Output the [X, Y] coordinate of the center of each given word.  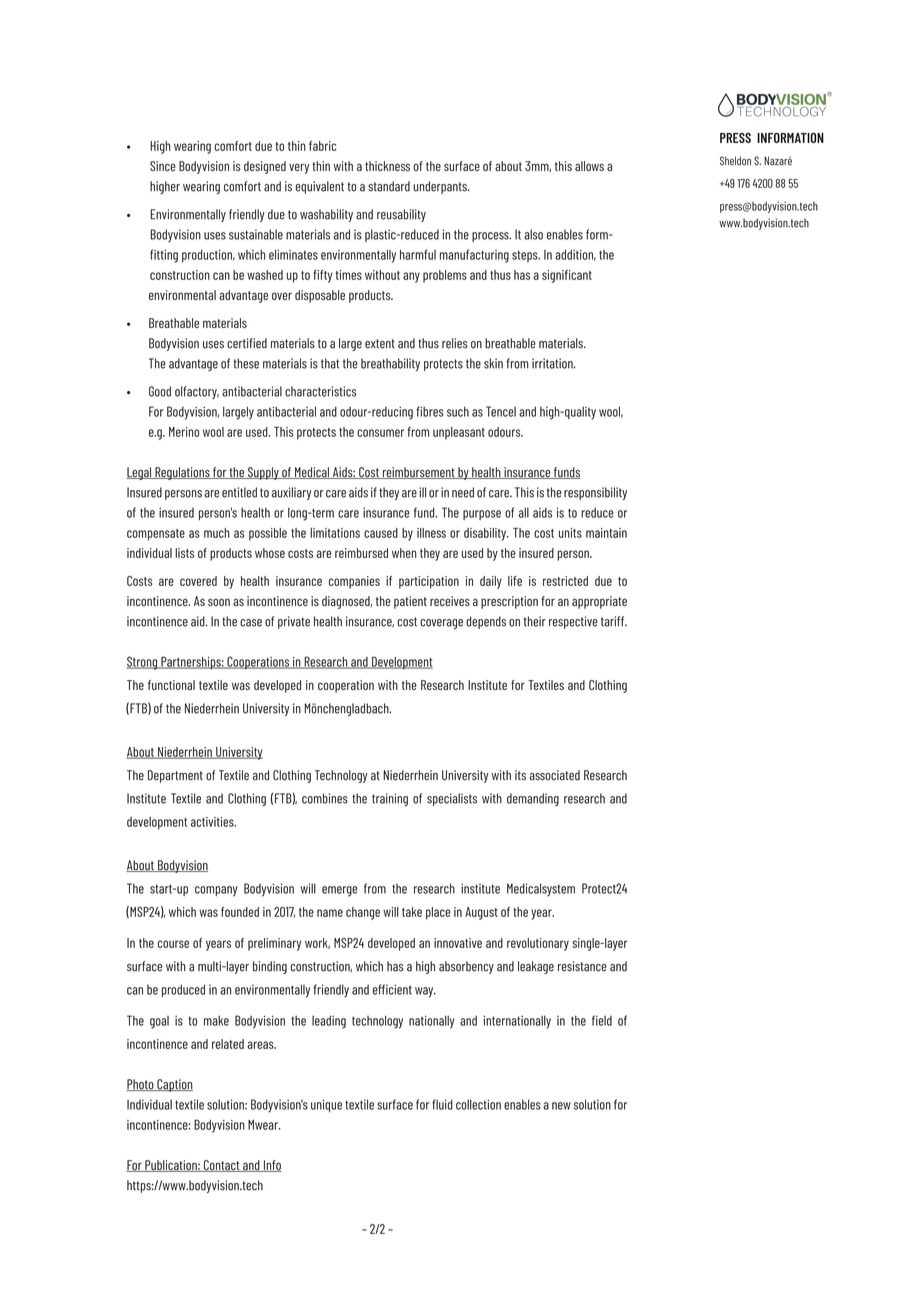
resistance [582, 966]
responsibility [595, 493]
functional [171, 685]
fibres [430, 411]
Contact [222, 1166]
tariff [614, 621]
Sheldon [735, 160]
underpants [441, 187]
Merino [184, 432]
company [216, 891]
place [438, 913]
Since [163, 166]
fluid [442, 1104]
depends [486, 622]
